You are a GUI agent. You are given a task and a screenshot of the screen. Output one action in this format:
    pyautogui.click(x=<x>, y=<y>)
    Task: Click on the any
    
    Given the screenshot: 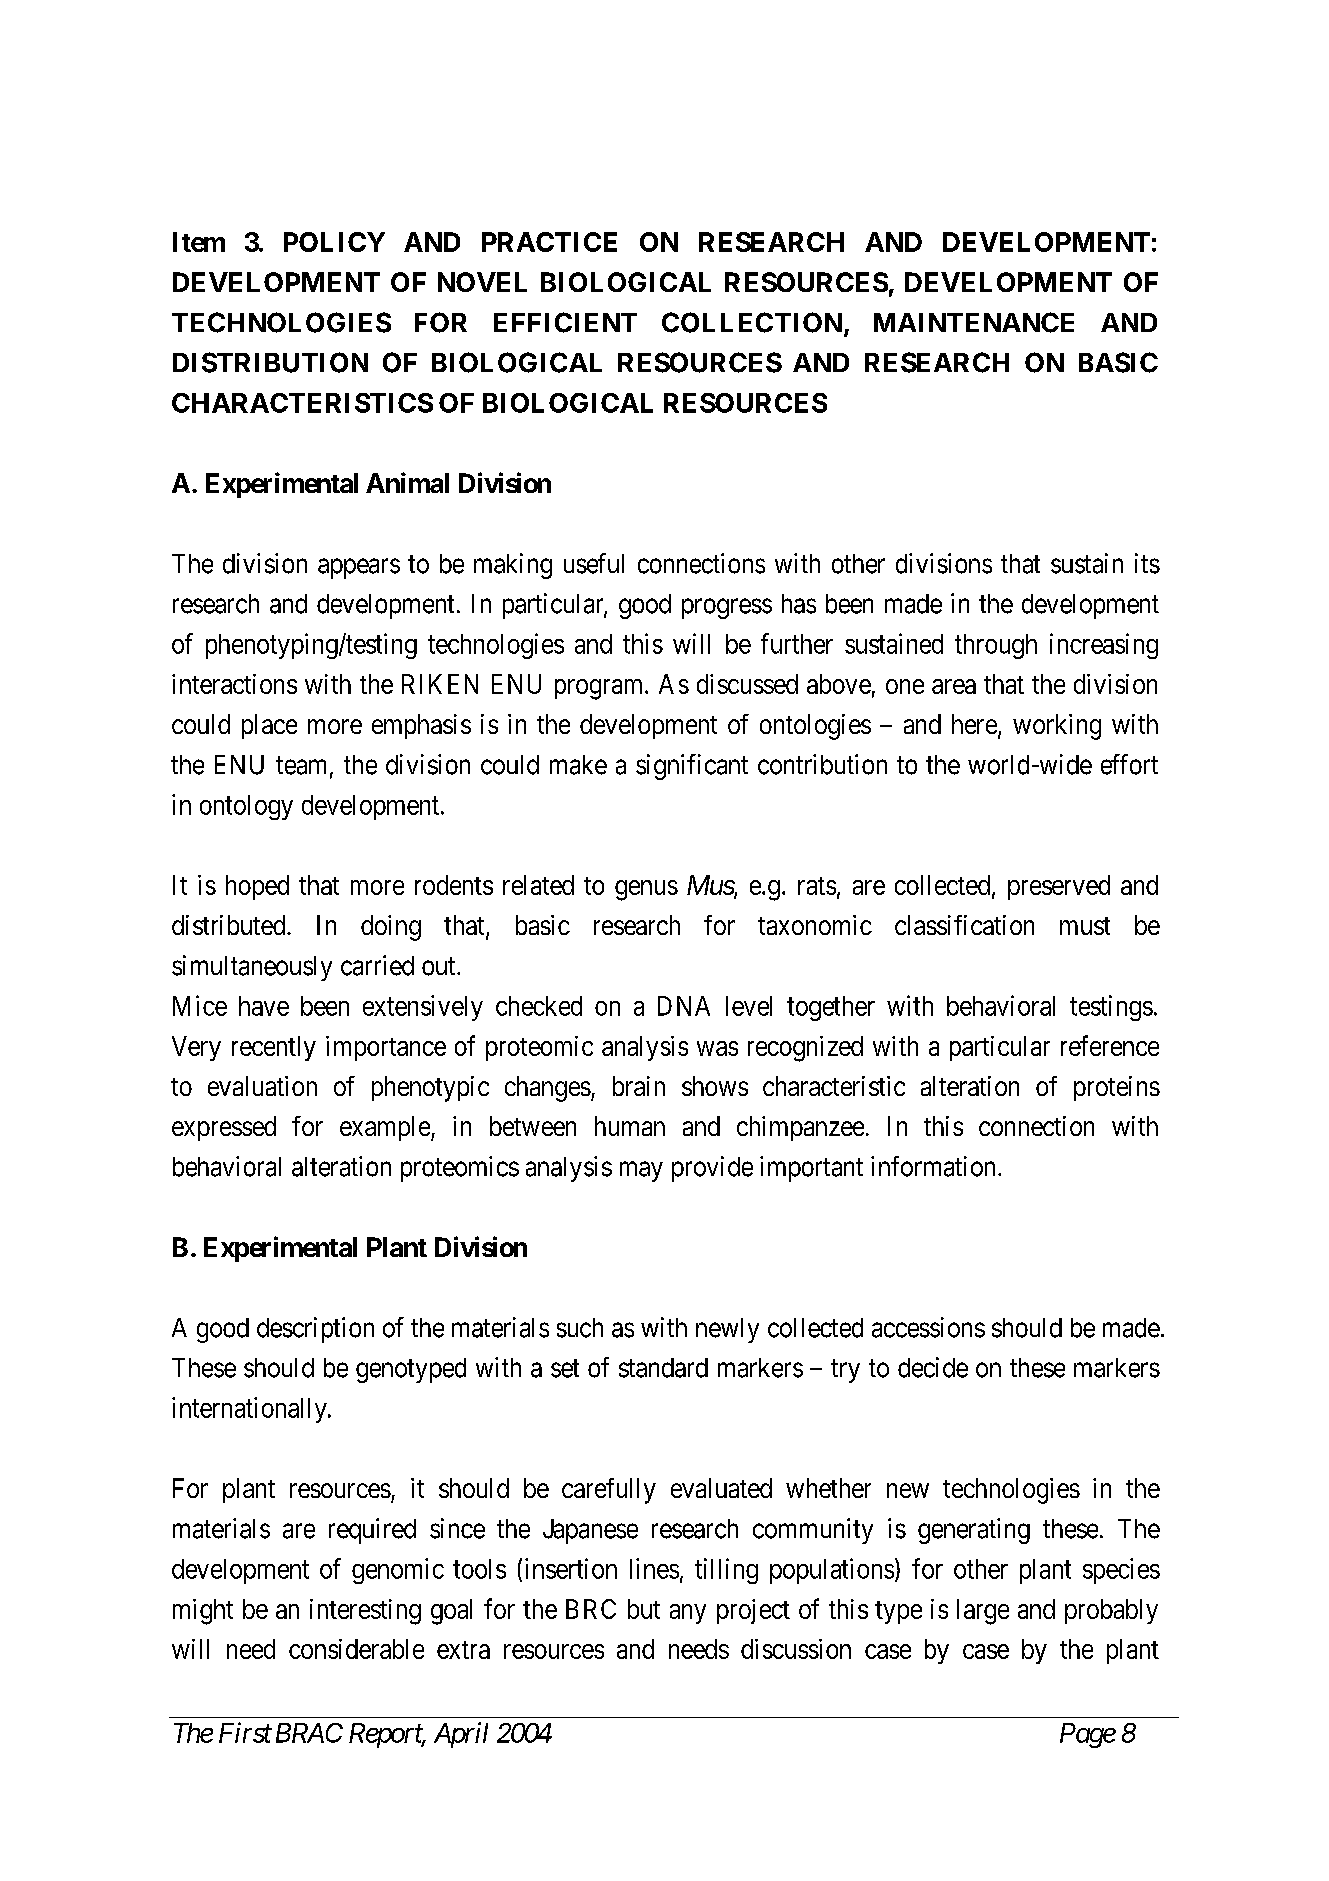 What is the action you would take?
    pyautogui.click(x=688, y=1614)
